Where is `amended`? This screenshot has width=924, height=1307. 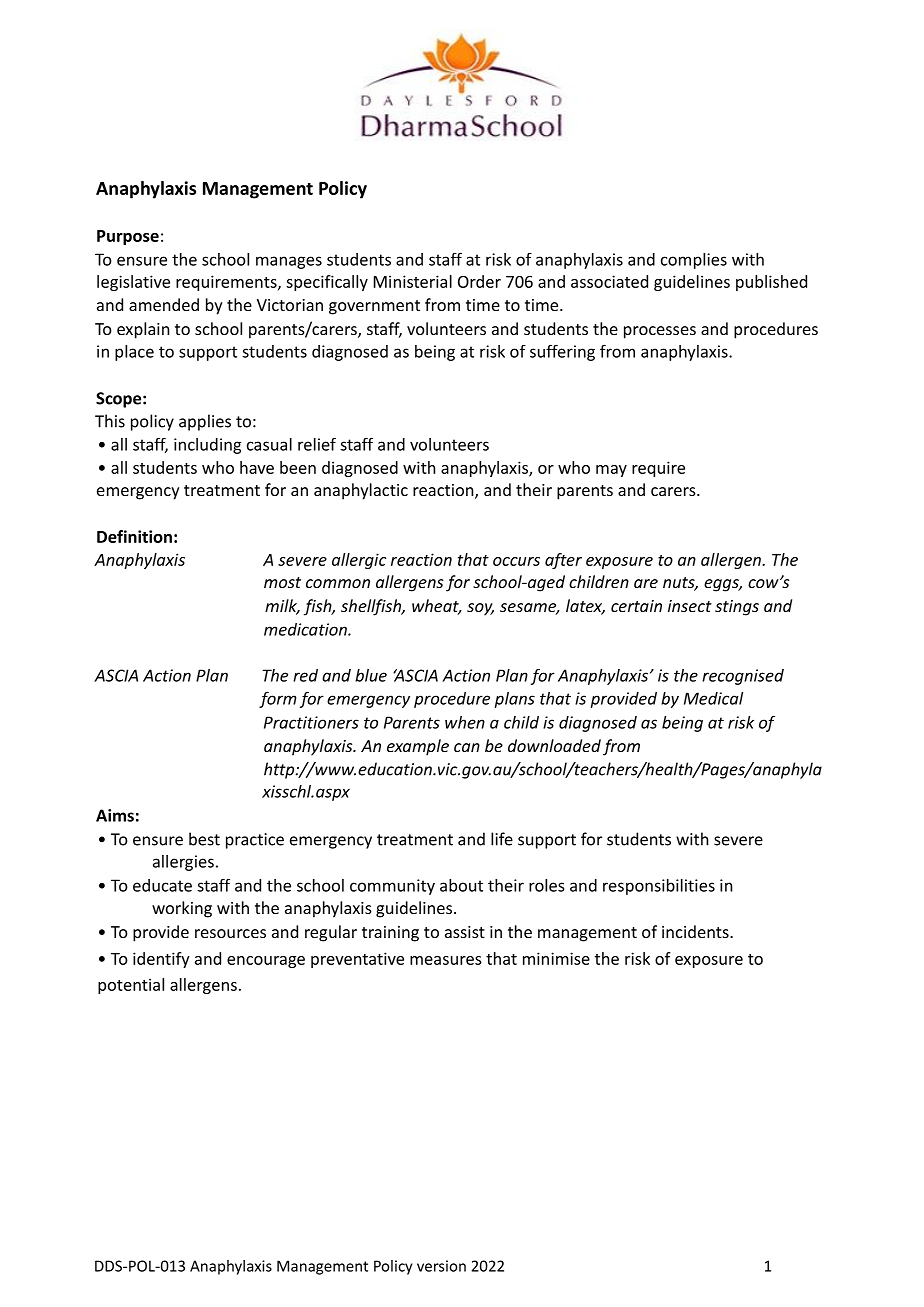
amended is located at coordinates (164, 304).
